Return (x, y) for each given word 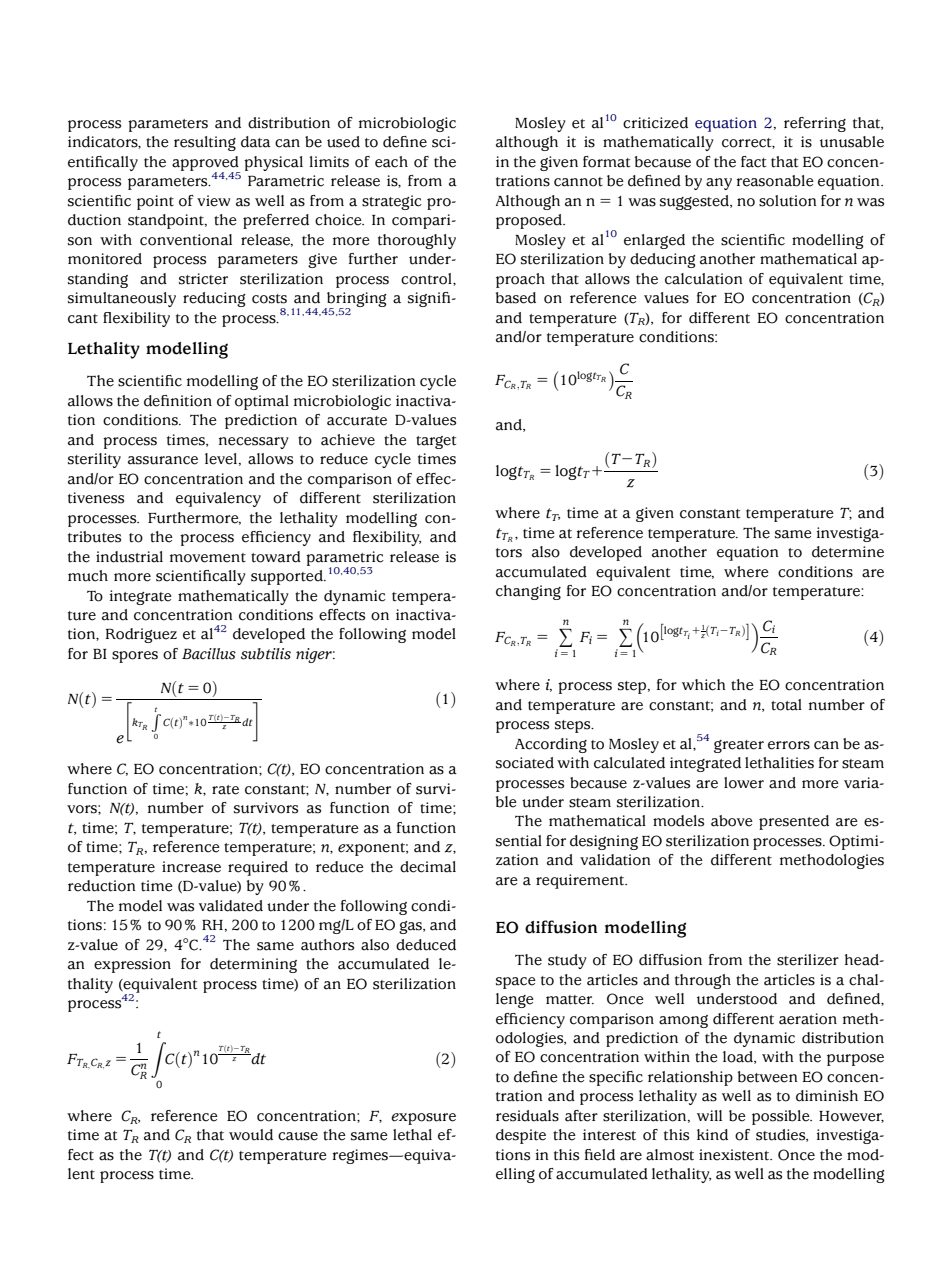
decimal (428, 867)
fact (753, 162)
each (391, 162)
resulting (205, 143)
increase (191, 867)
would (251, 1135)
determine (848, 552)
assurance (163, 460)
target (436, 442)
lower (744, 783)
